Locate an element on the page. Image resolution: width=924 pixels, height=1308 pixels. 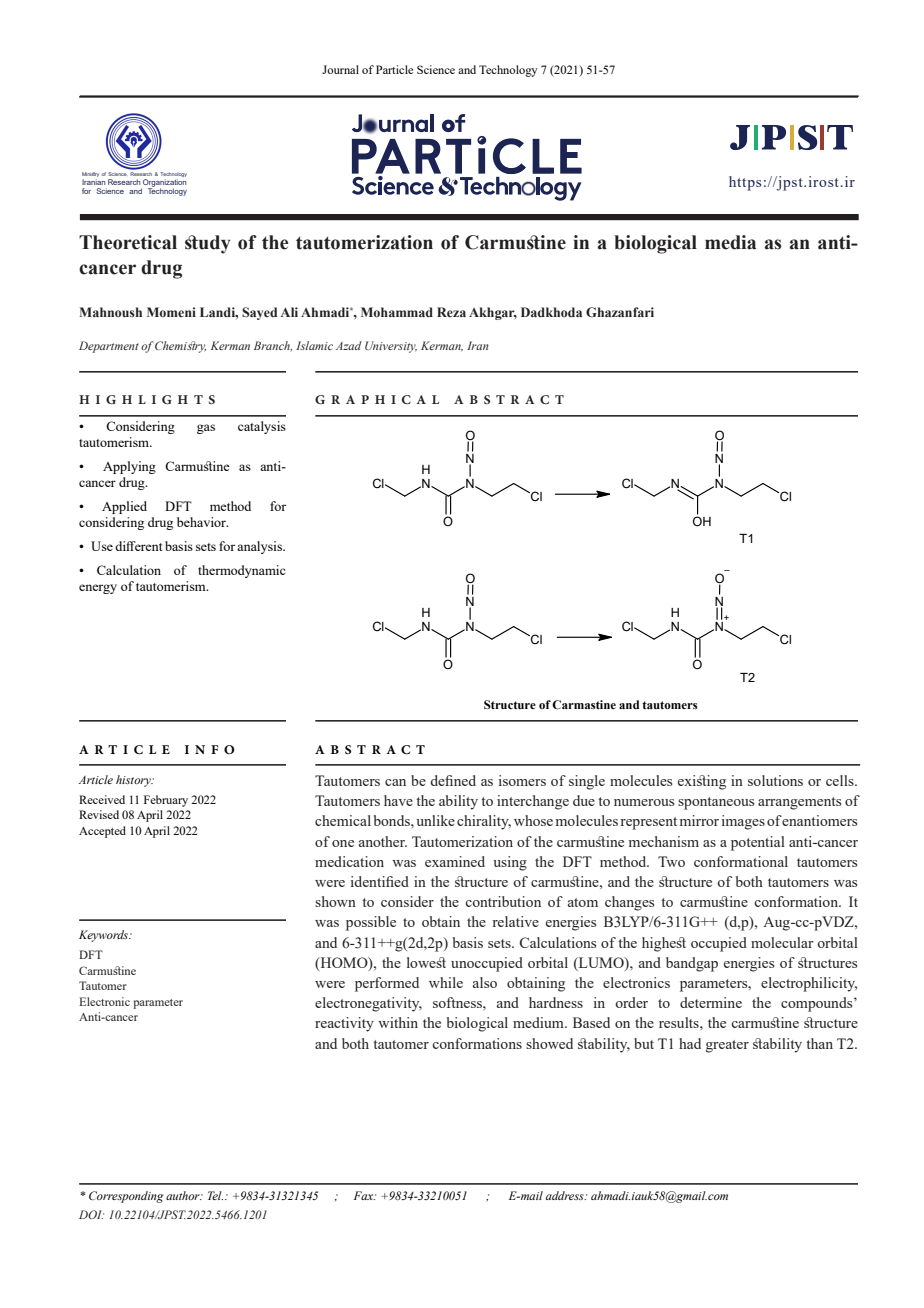
unlike is located at coordinates (435, 820).
